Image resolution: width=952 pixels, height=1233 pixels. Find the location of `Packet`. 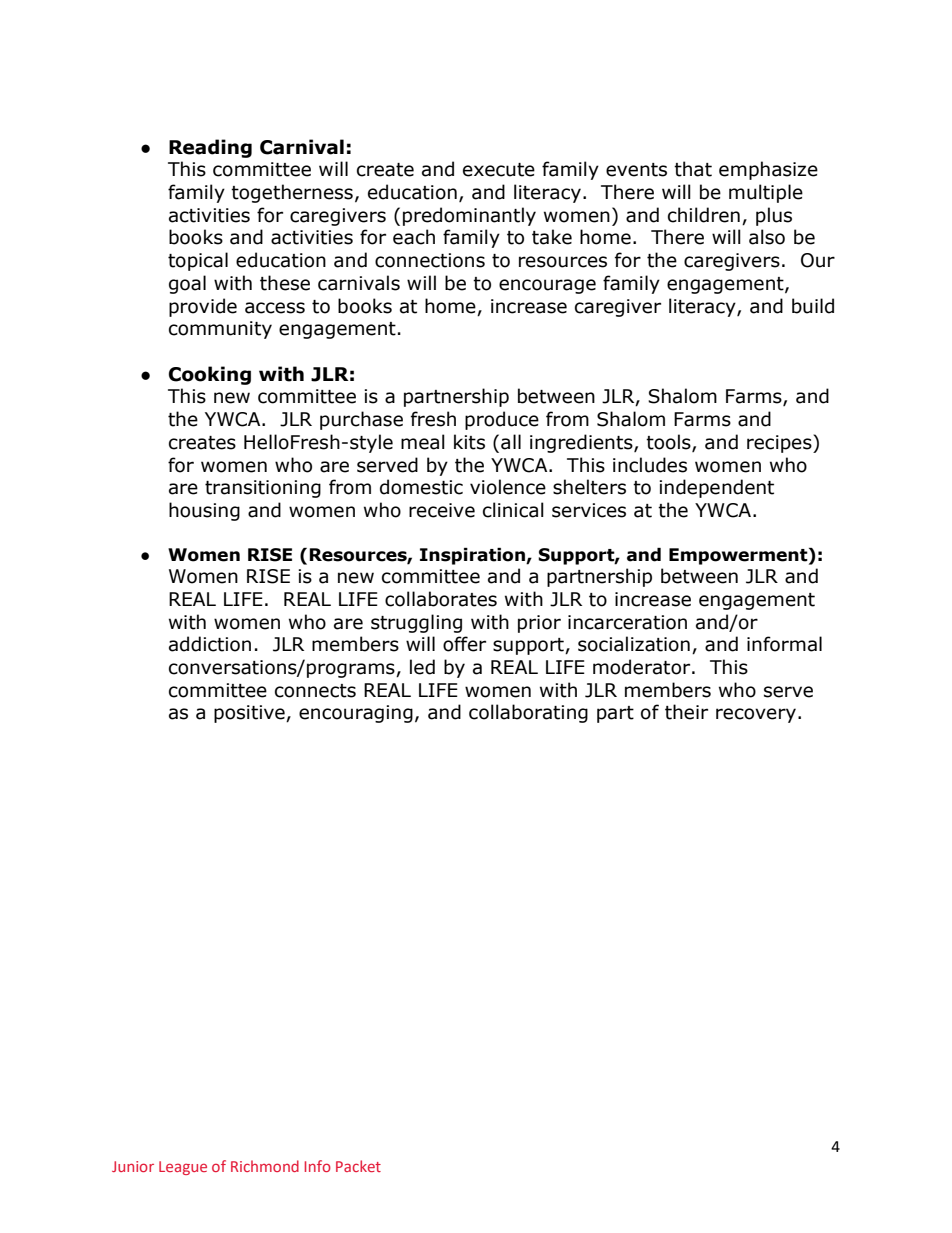

Packet is located at coordinates (358, 1166).
